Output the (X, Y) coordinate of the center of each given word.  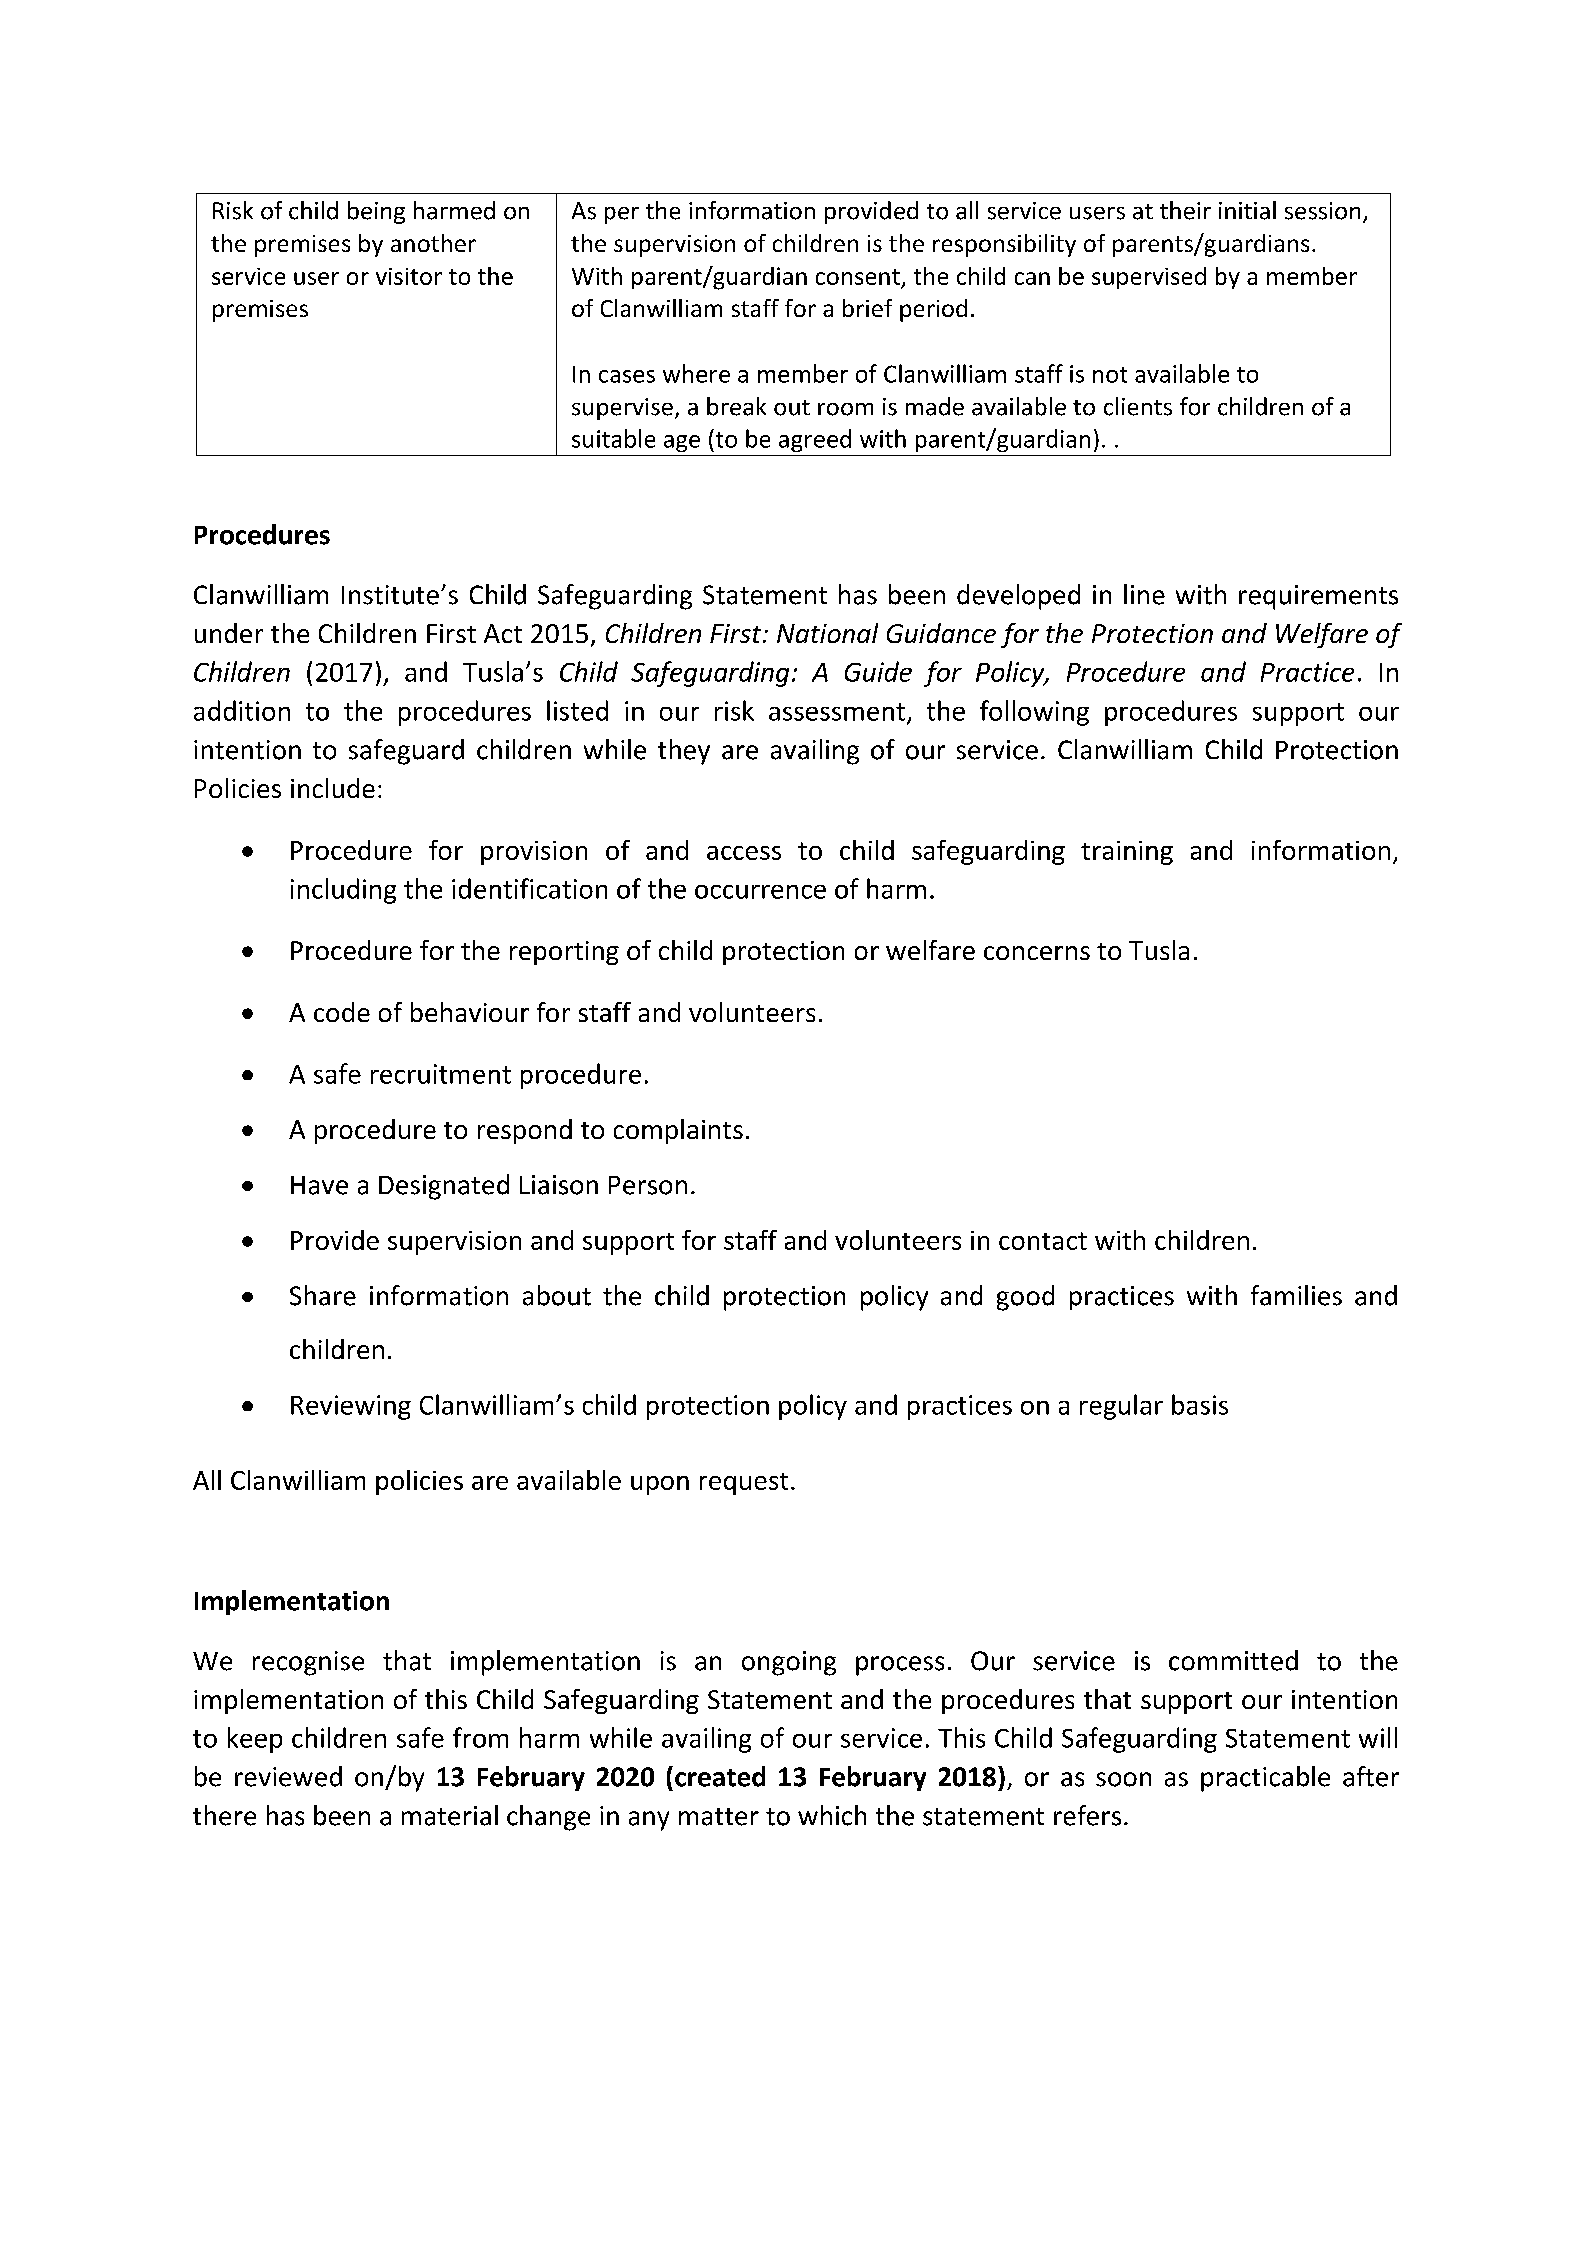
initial (1247, 210)
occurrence (760, 892)
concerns (1037, 953)
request (744, 1484)
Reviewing (351, 1407)
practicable (1265, 1779)
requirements (1318, 597)
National (827, 633)
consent (858, 277)
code (342, 1012)
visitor (409, 276)
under (229, 633)
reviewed (288, 1776)
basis (1200, 1404)
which (832, 1815)
